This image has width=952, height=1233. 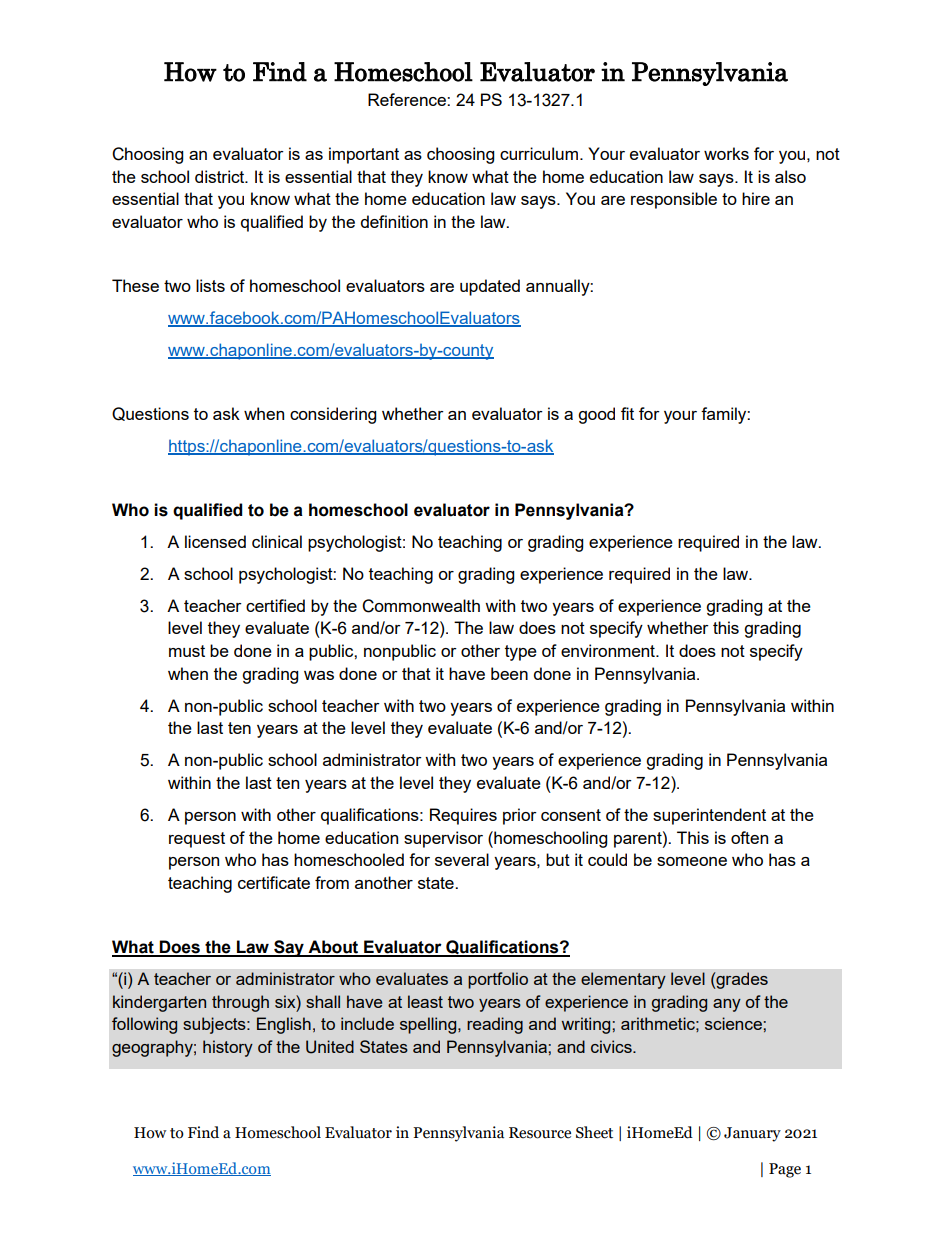 I want to click on licensed, so click(x=215, y=541).
